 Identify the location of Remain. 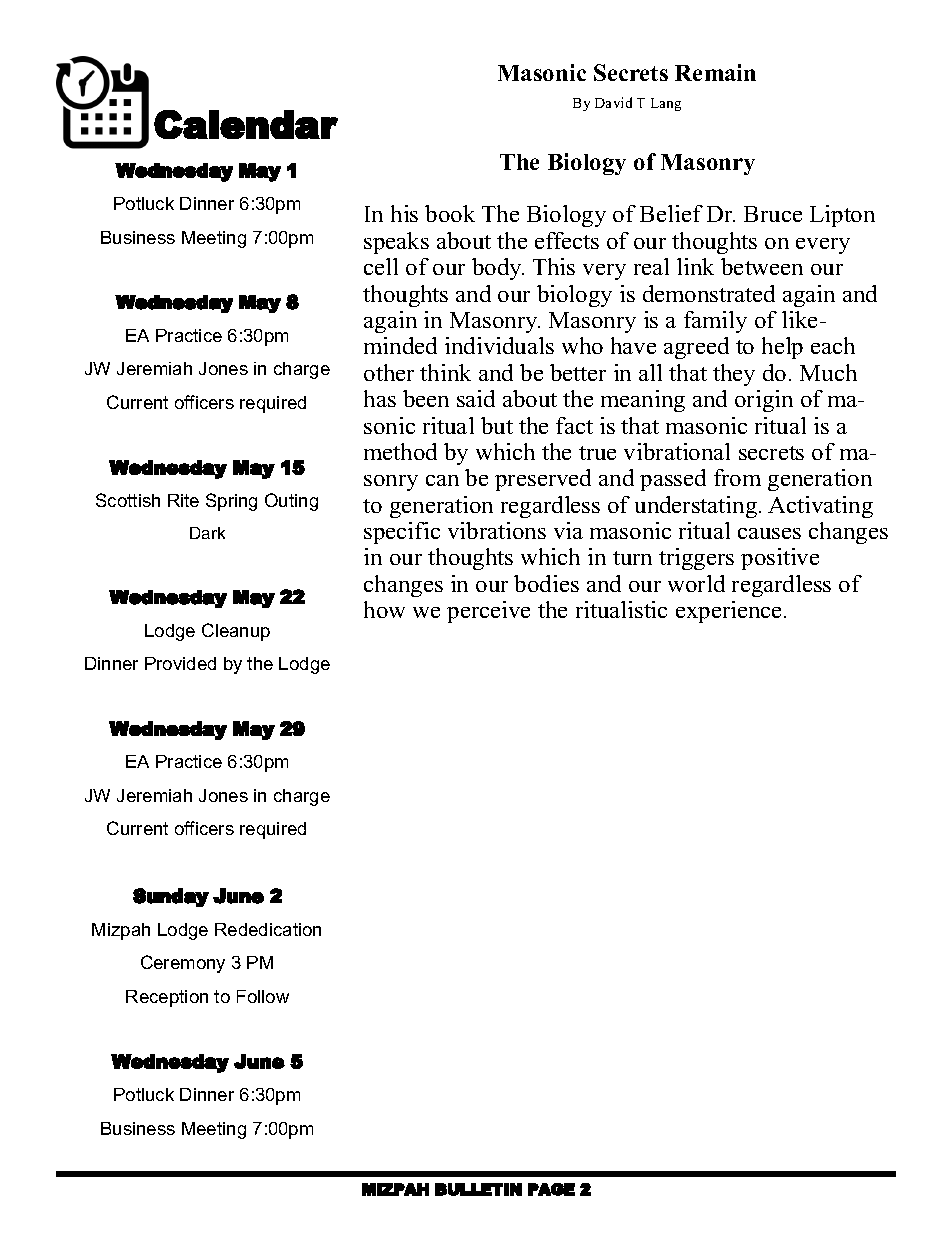
(715, 72).
